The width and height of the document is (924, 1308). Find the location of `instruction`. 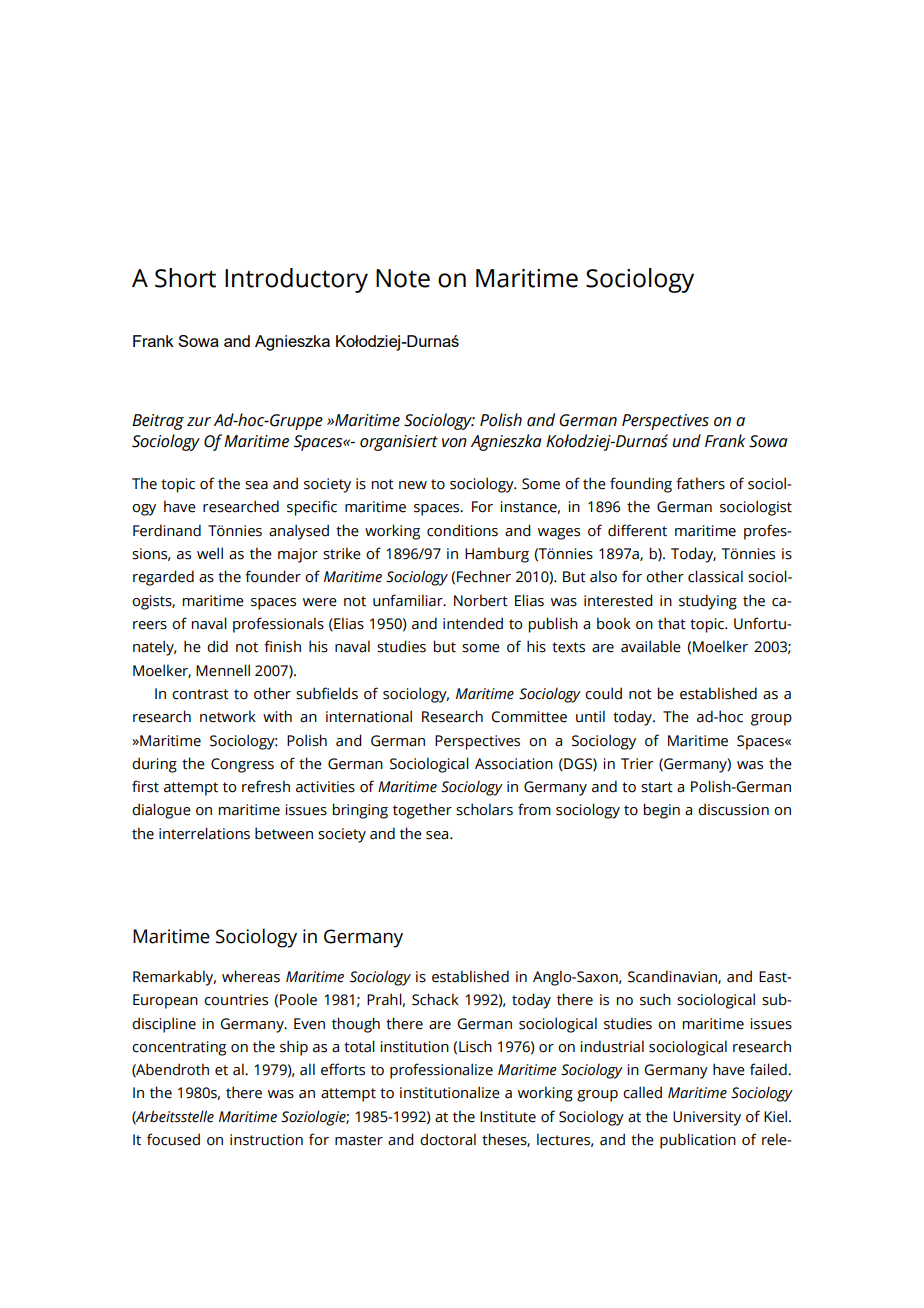

instruction is located at coordinates (266, 1140).
